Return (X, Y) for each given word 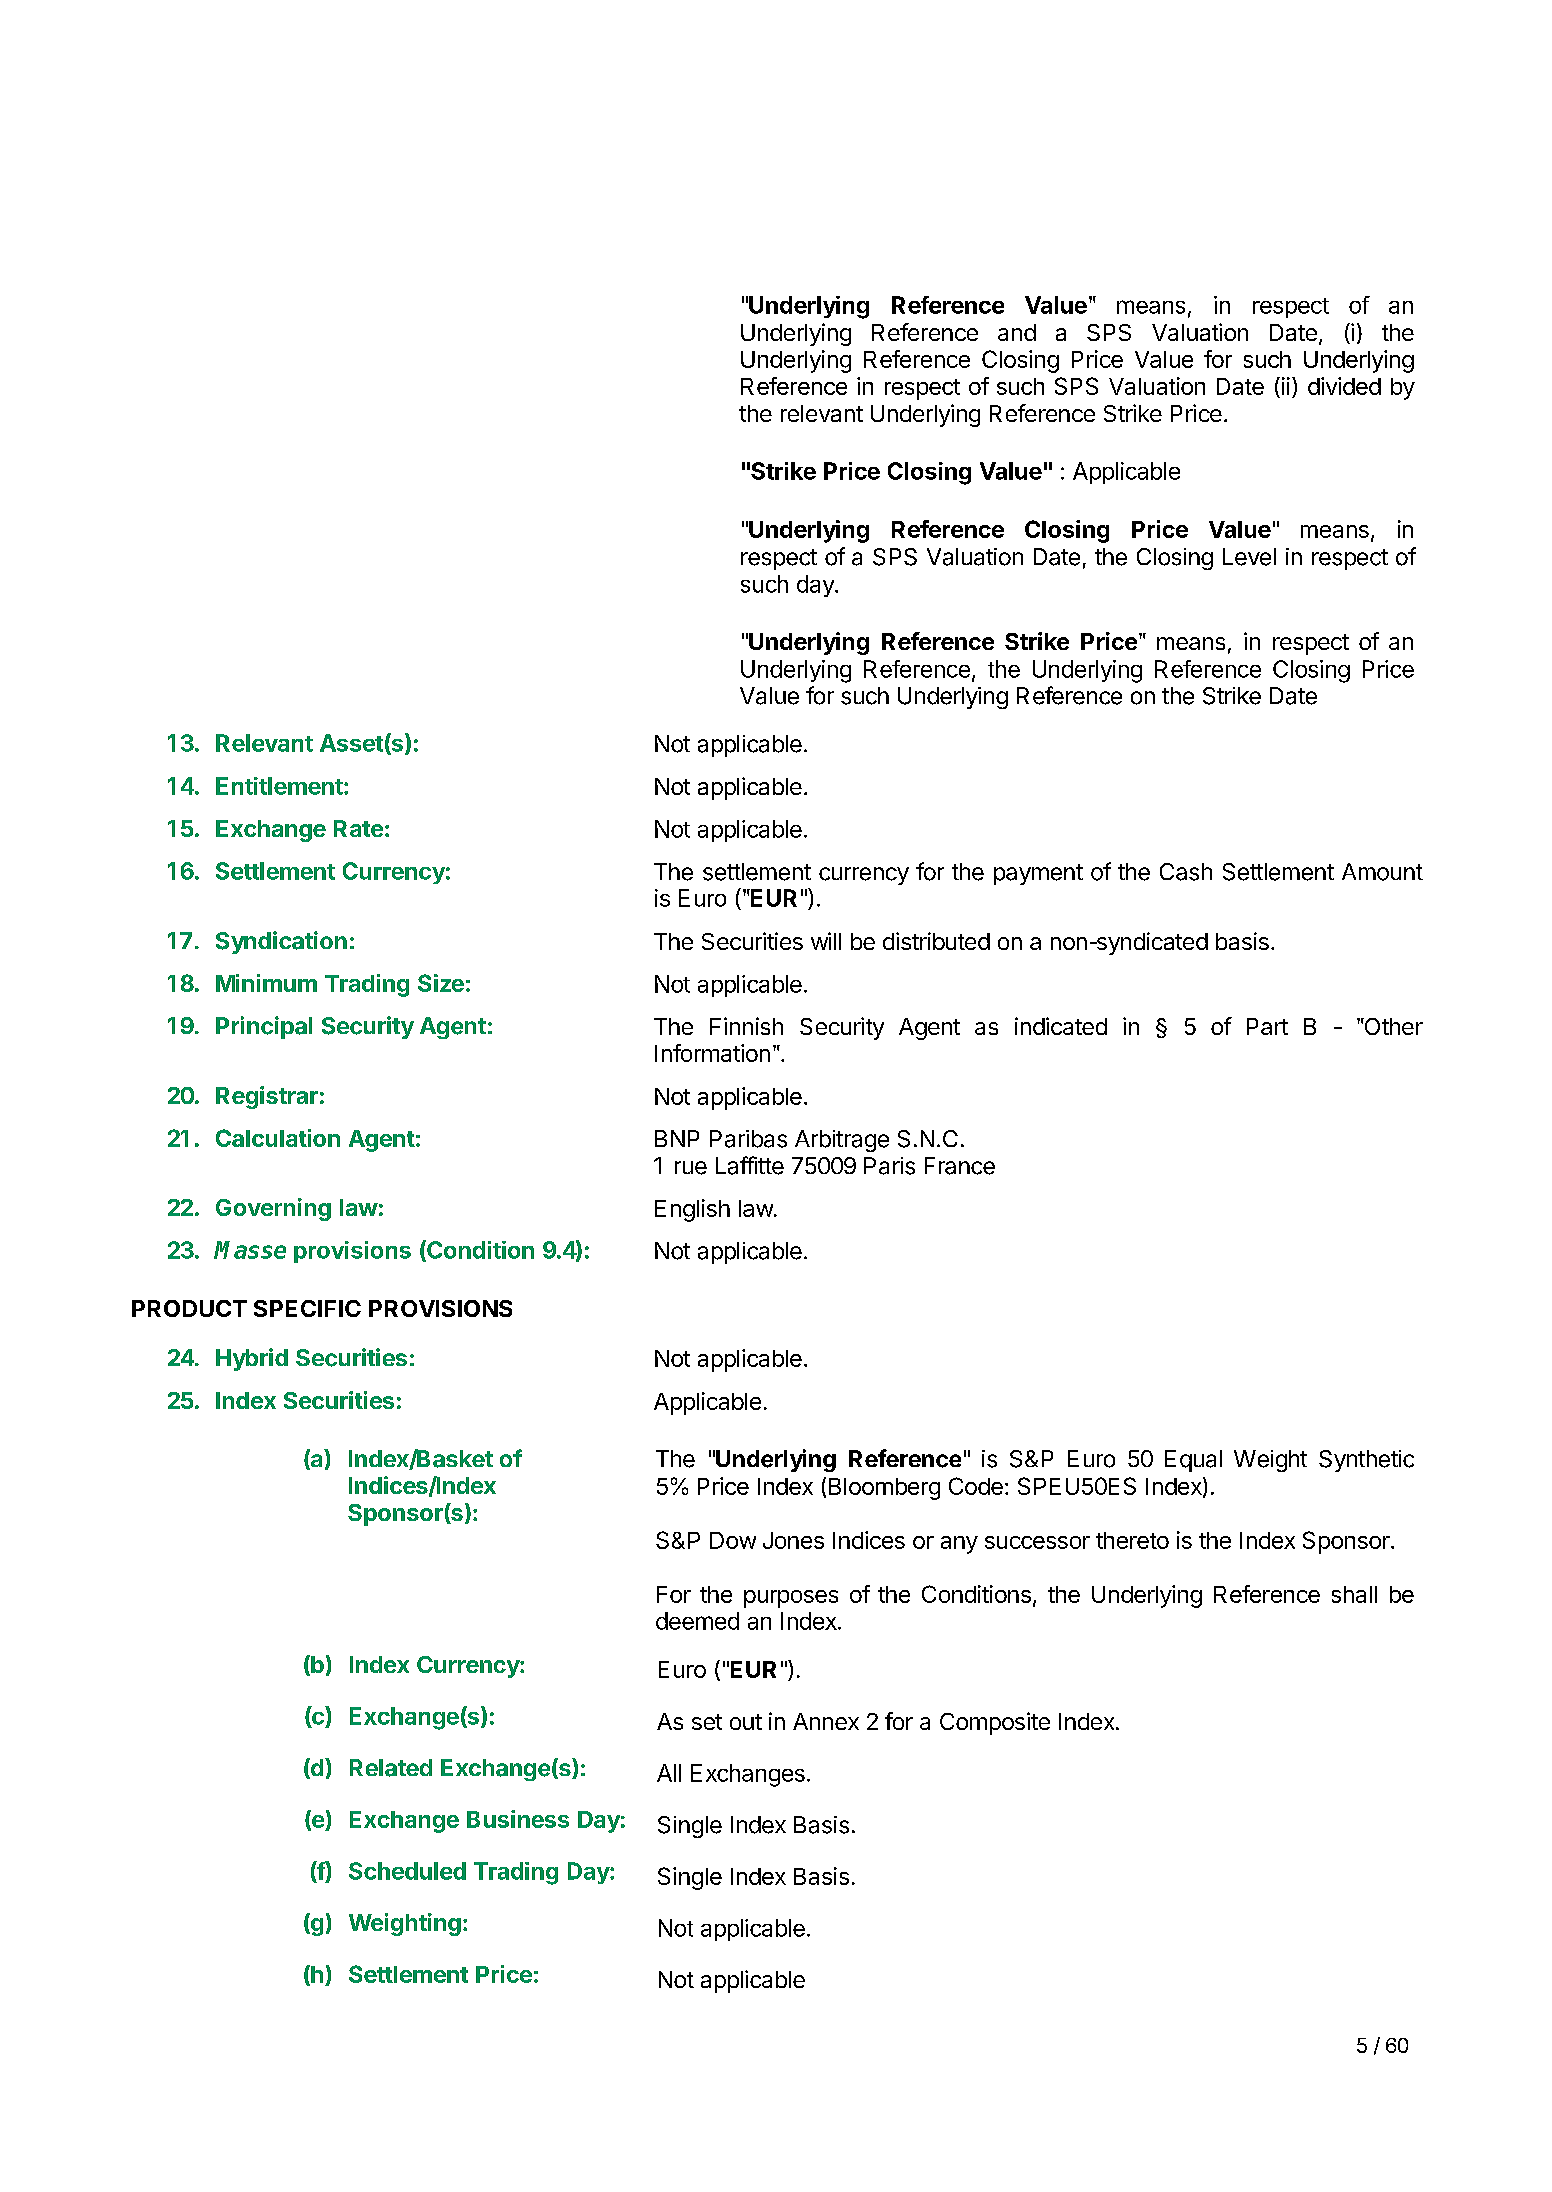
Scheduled (407, 1871)
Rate (358, 828)
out (746, 1722)
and (1017, 332)
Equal (1193, 1461)
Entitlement (280, 786)
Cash (1186, 872)
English (692, 1210)
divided (1344, 386)
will (826, 941)
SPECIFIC (307, 1308)
